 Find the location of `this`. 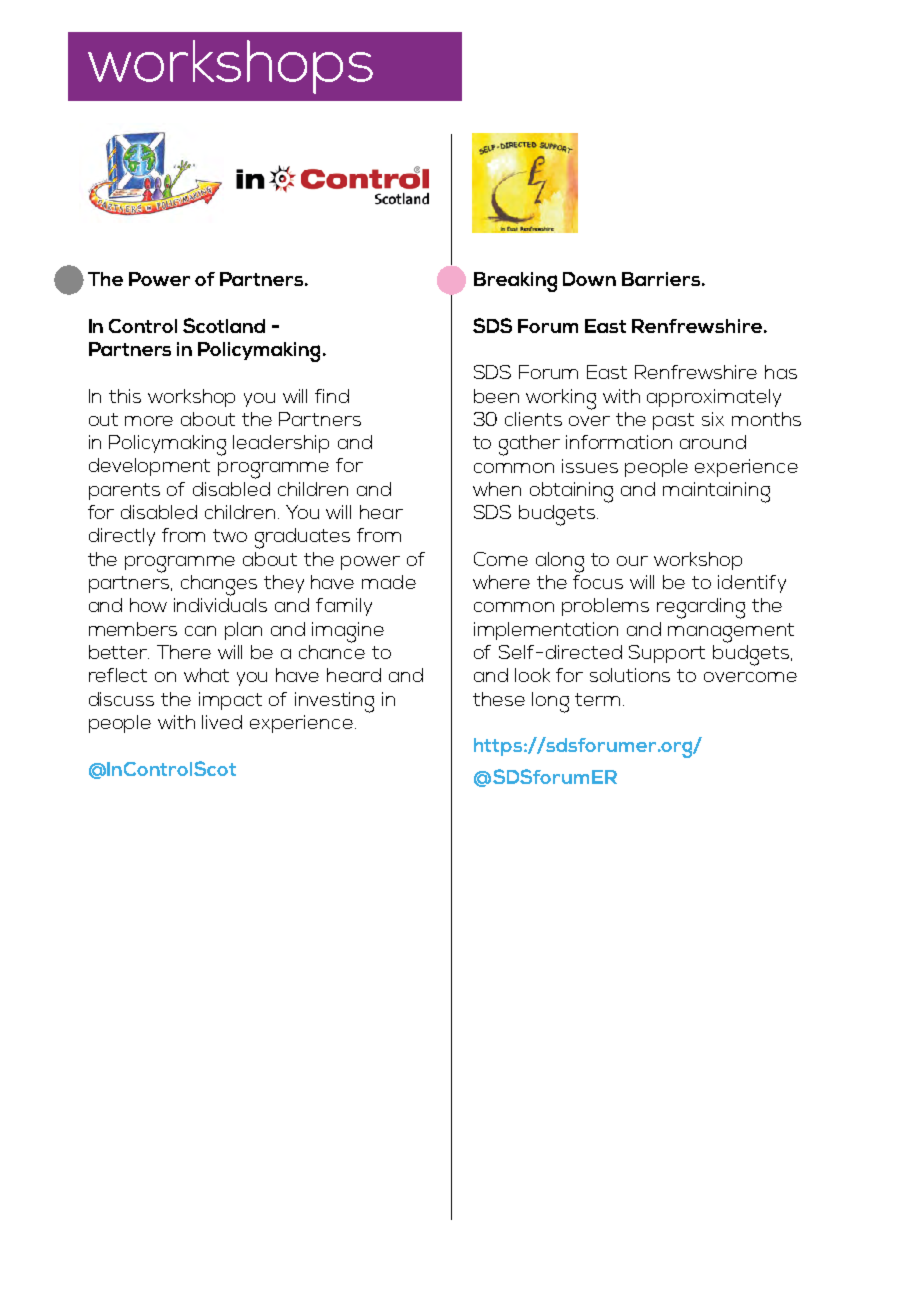

this is located at coordinates (125, 396).
